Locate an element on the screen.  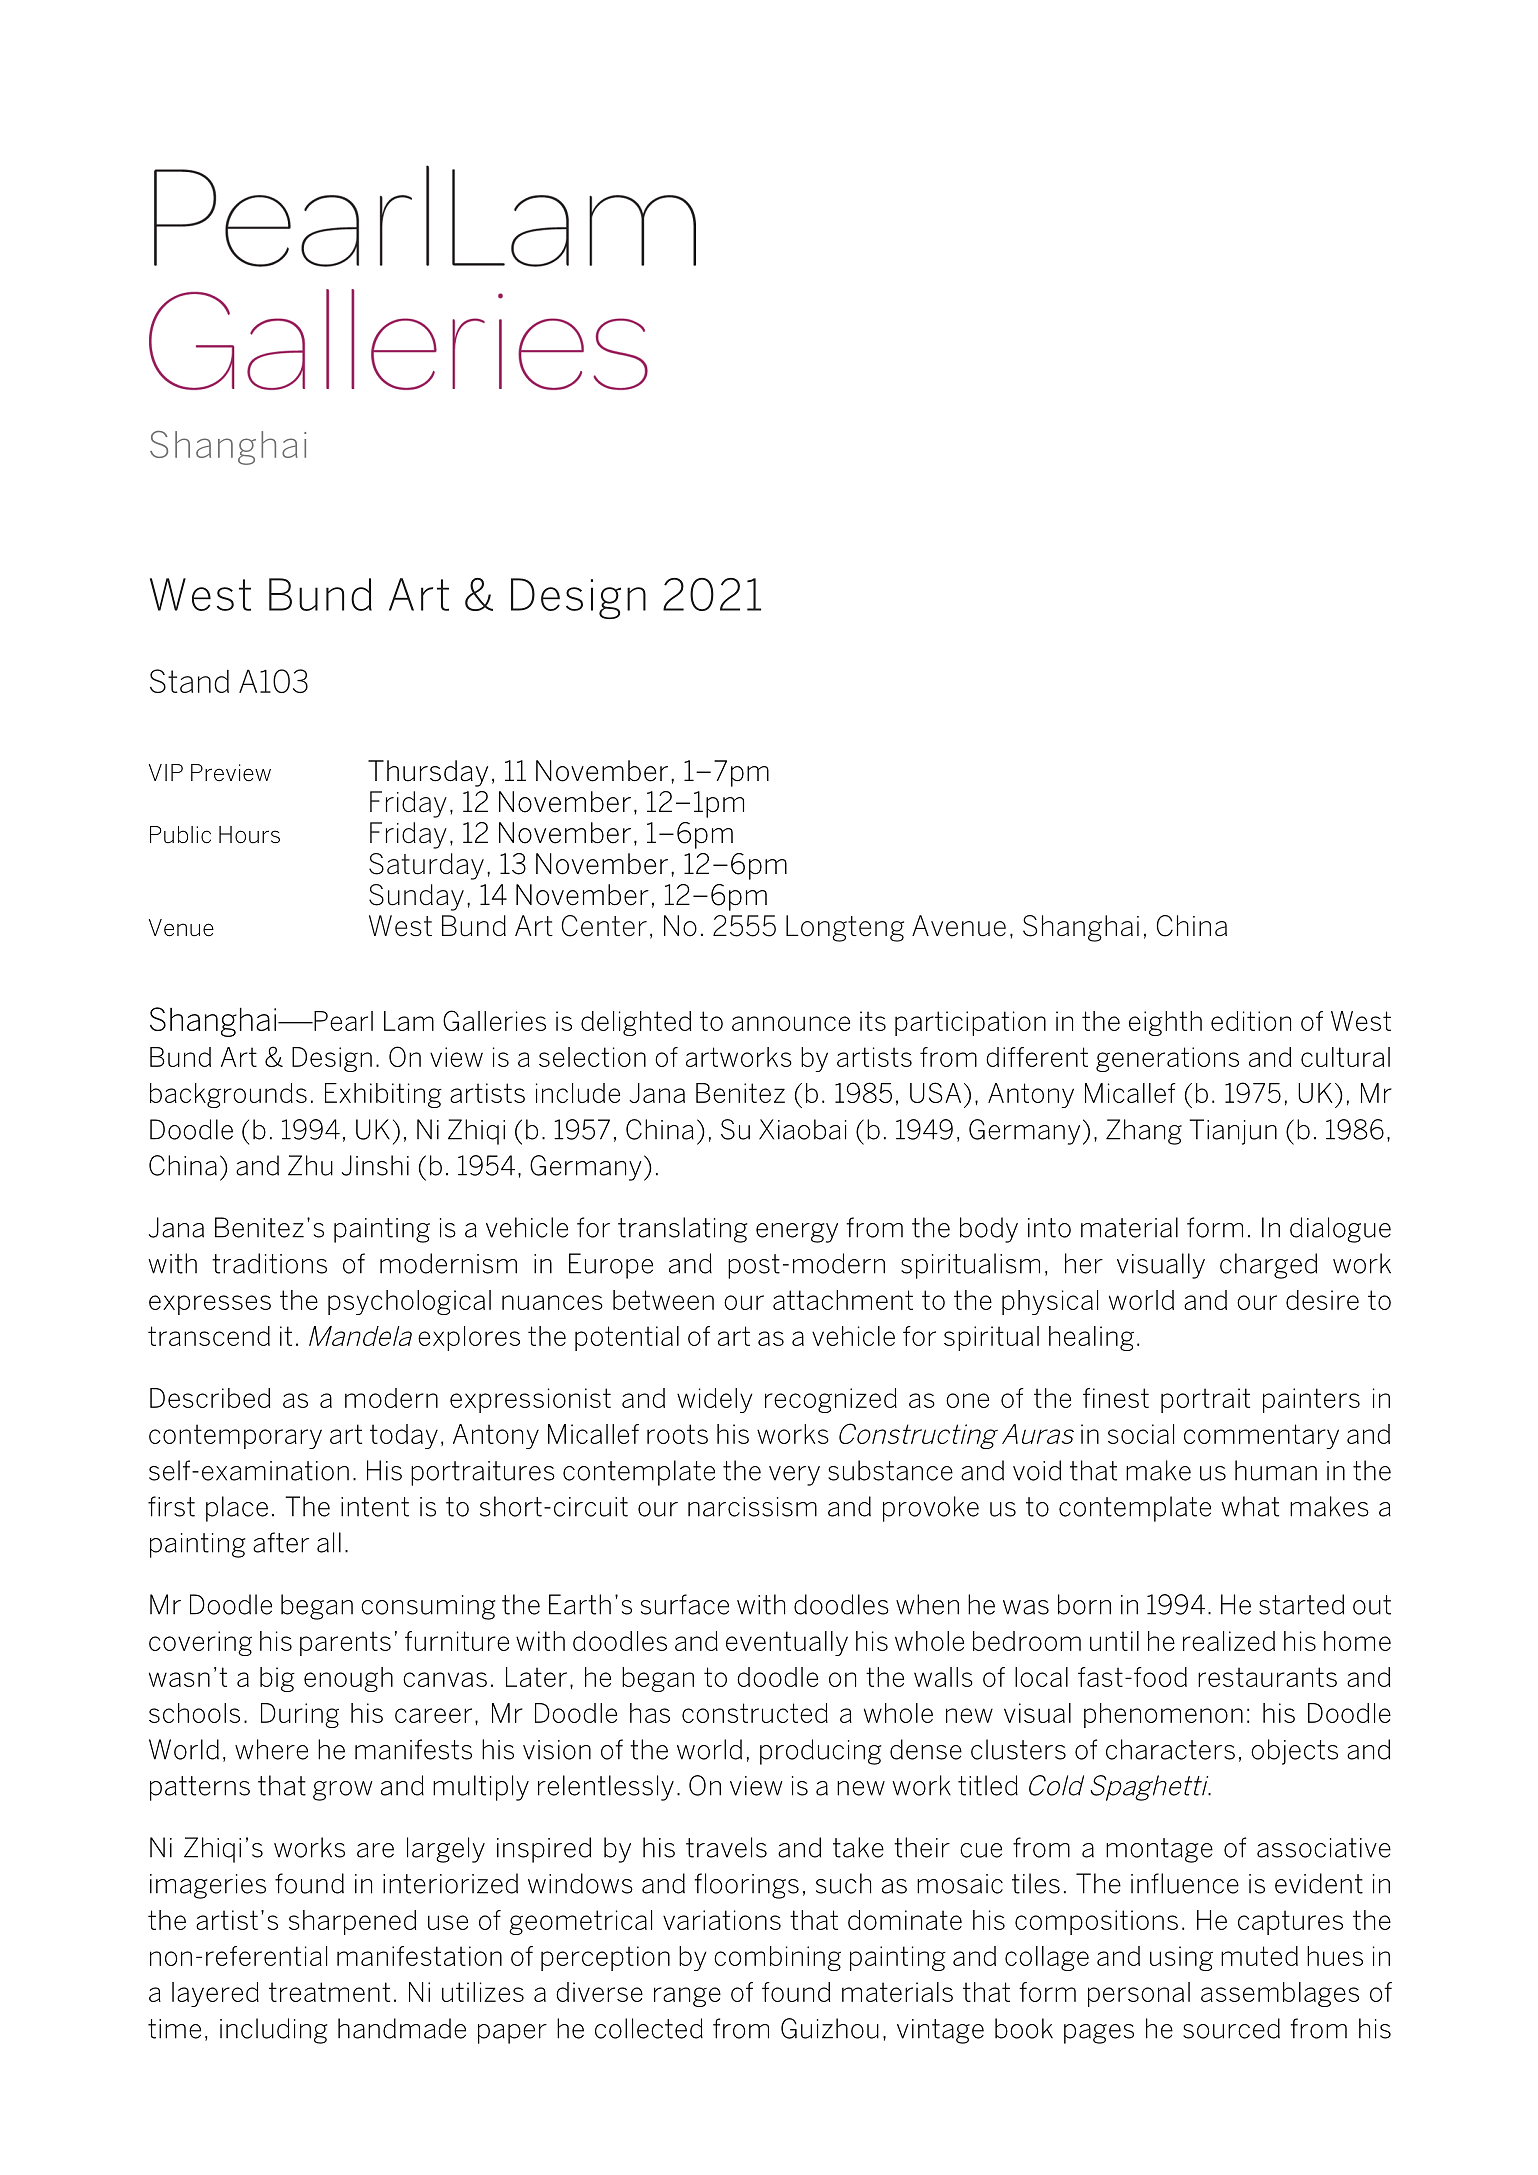
painters is located at coordinates (1311, 1400).
